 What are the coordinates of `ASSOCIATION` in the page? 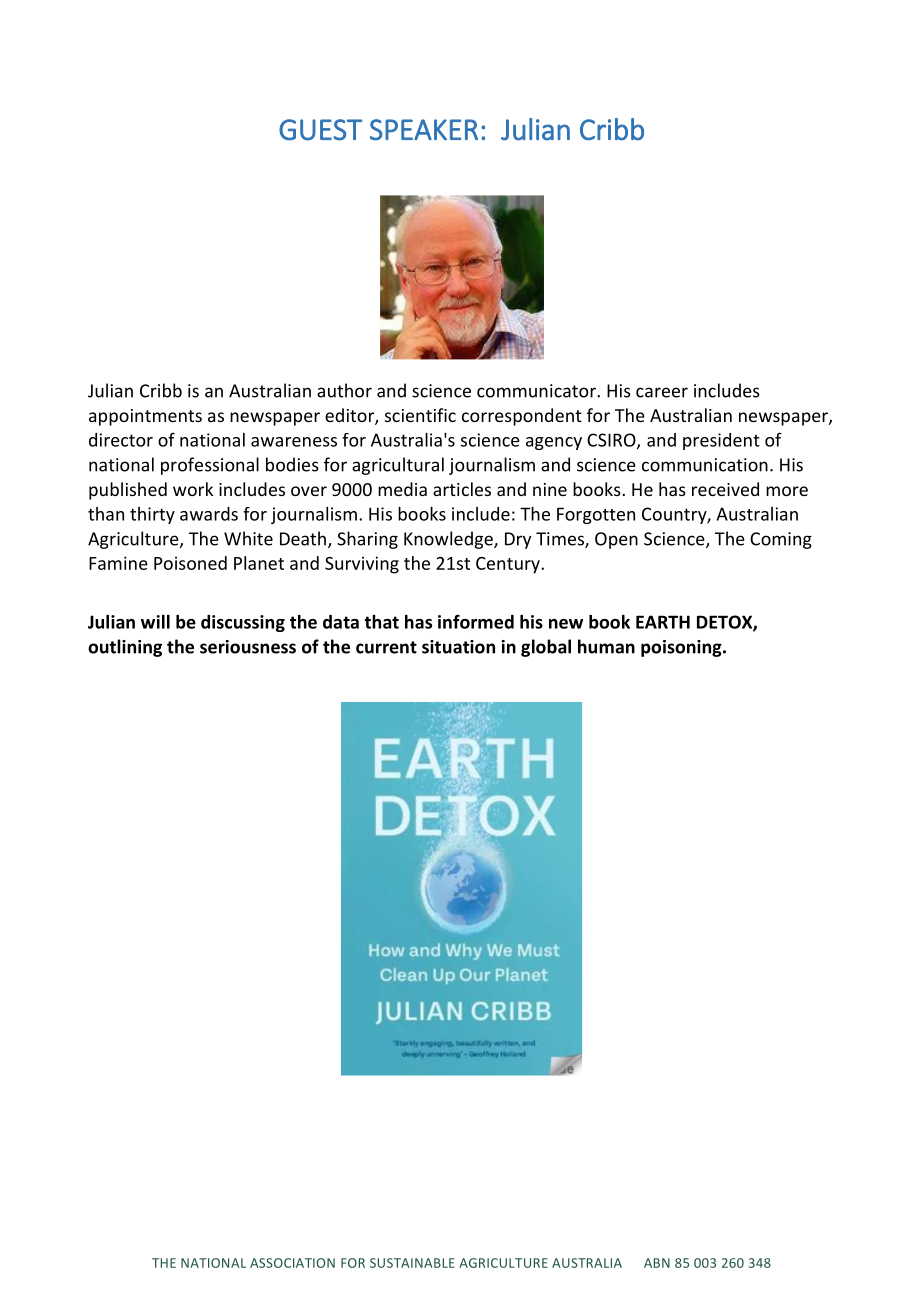 It's located at (292, 1263).
